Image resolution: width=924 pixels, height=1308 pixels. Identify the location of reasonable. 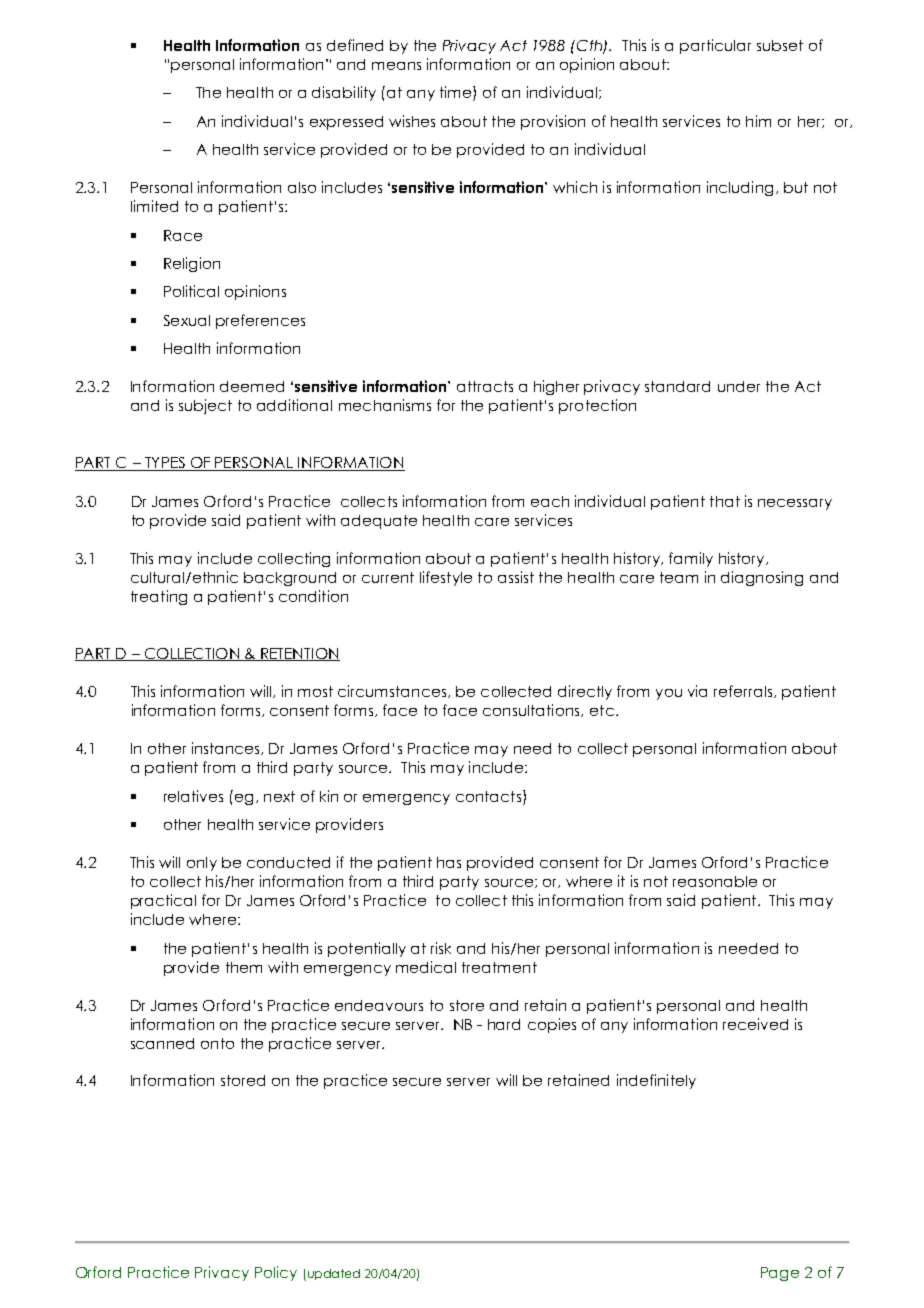
(715, 881).
